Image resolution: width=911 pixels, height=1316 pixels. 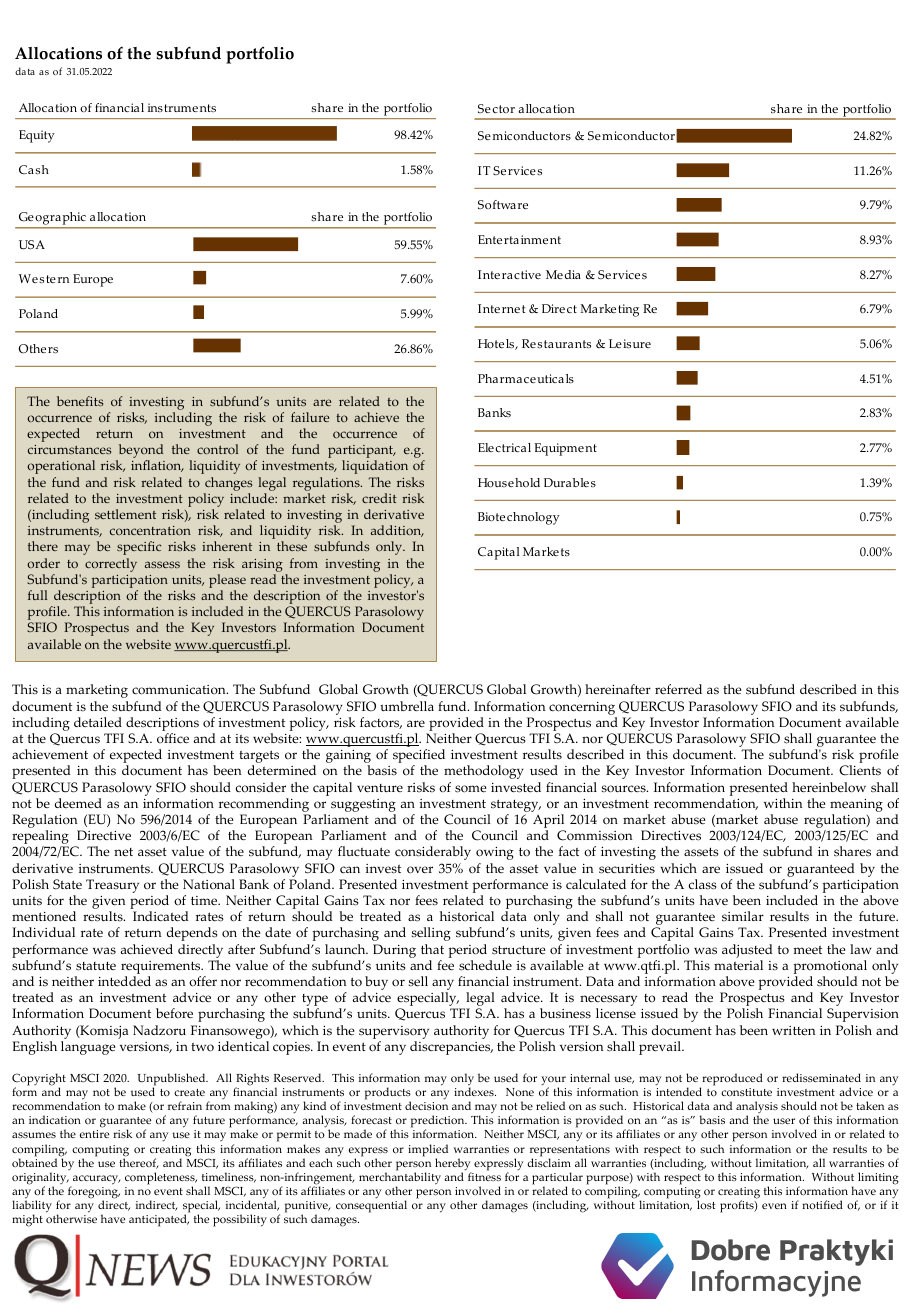 What do you see at coordinates (495, 853) in the image?
I see `owing` at bounding box center [495, 853].
